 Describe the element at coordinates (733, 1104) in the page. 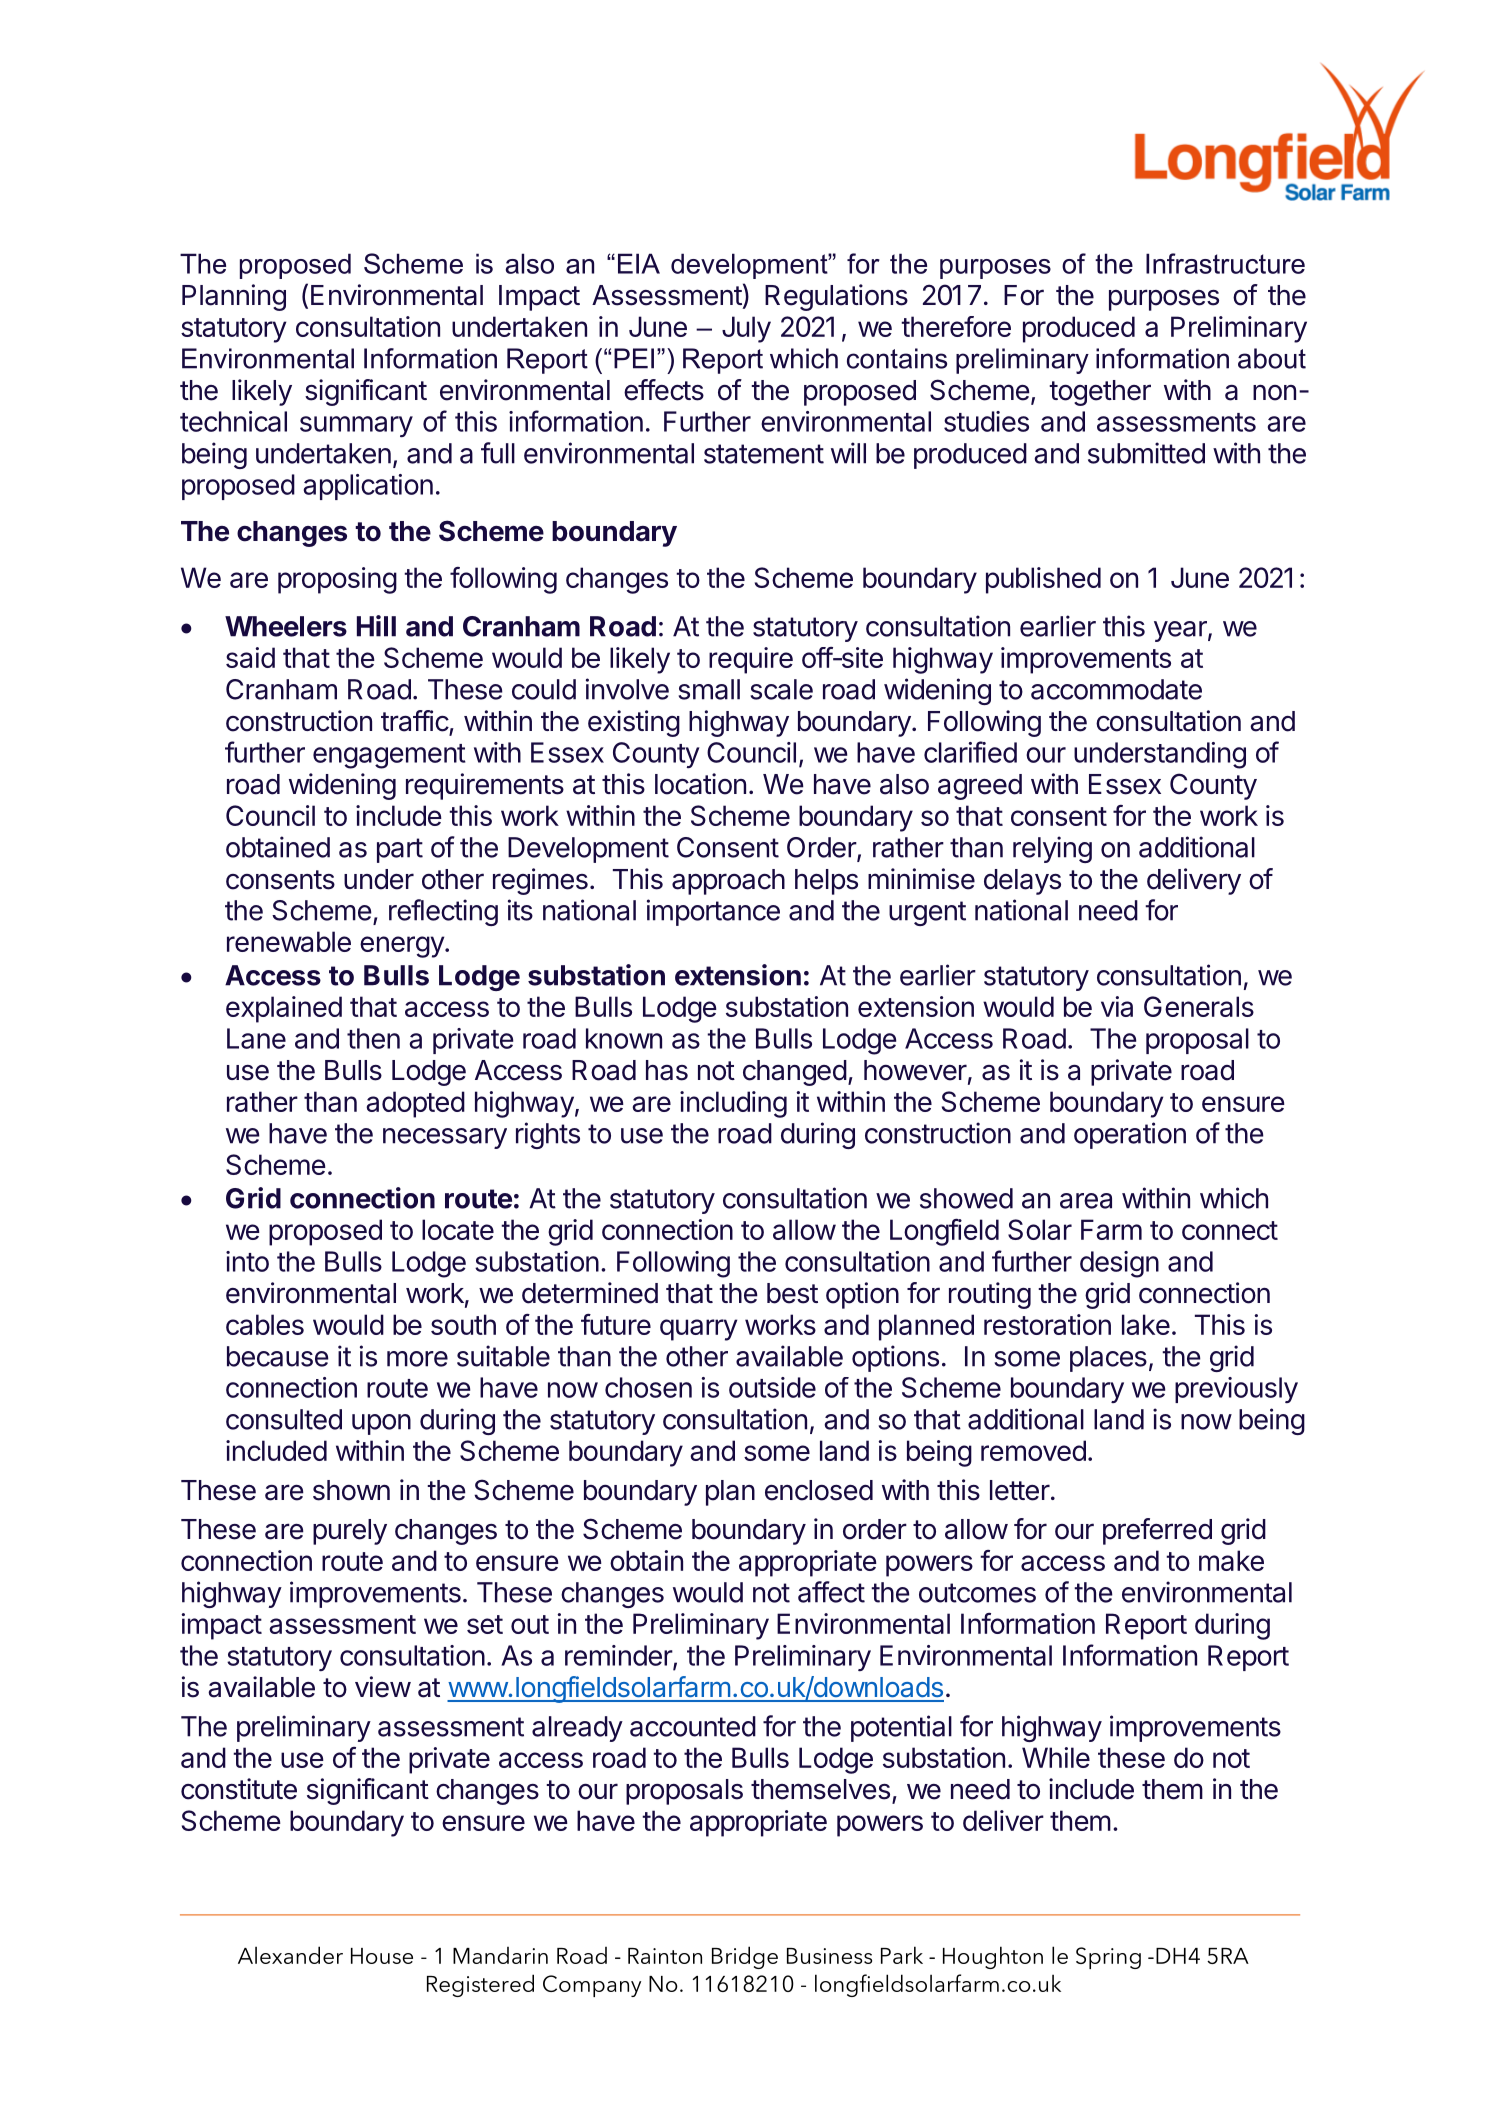

I see `including` at that location.
